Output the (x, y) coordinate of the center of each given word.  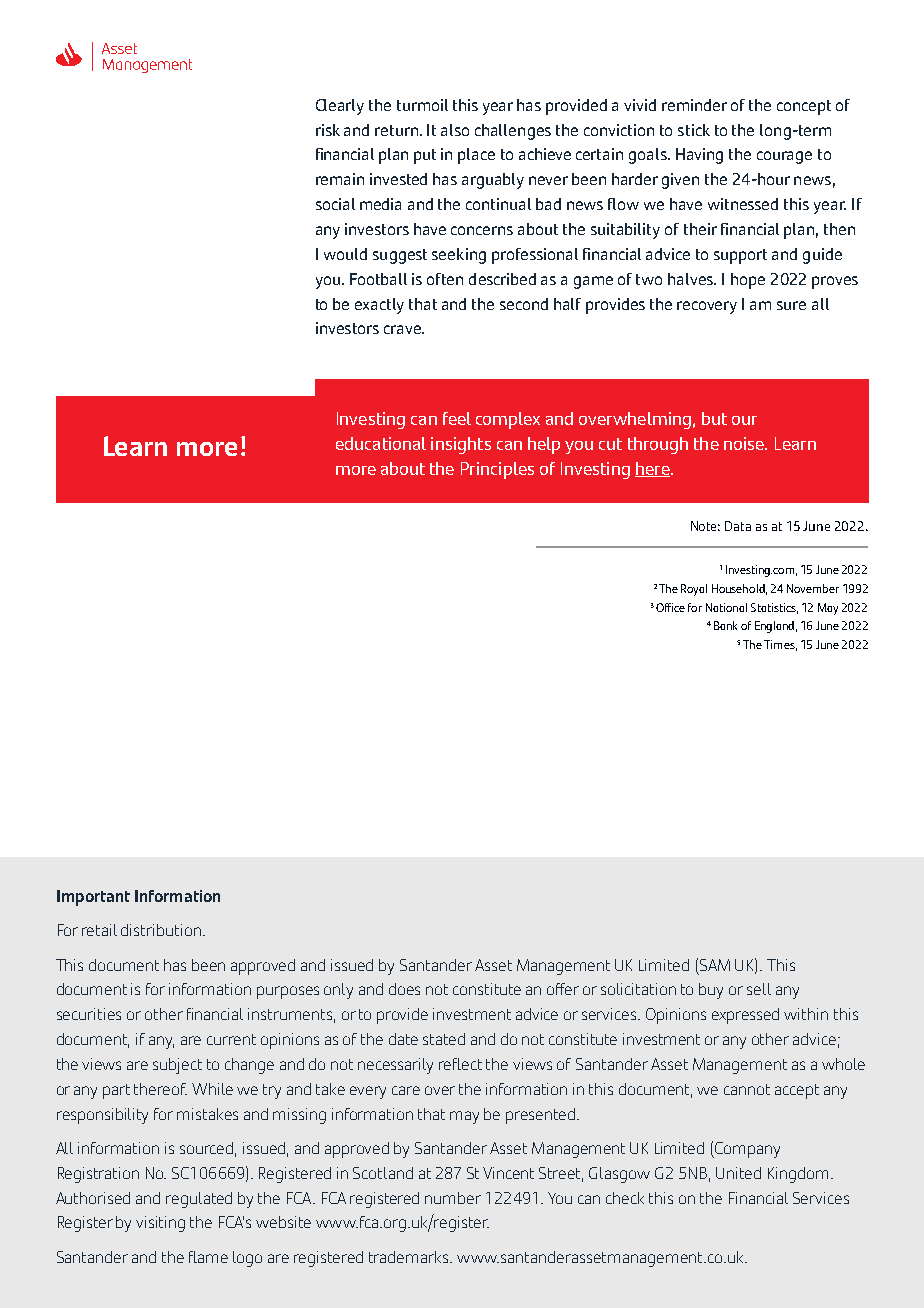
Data (738, 526)
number (453, 1198)
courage (784, 157)
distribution (161, 930)
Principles (497, 470)
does (404, 989)
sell (759, 989)
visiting (160, 1224)
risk (328, 130)
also (455, 130)
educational (381, 443)
